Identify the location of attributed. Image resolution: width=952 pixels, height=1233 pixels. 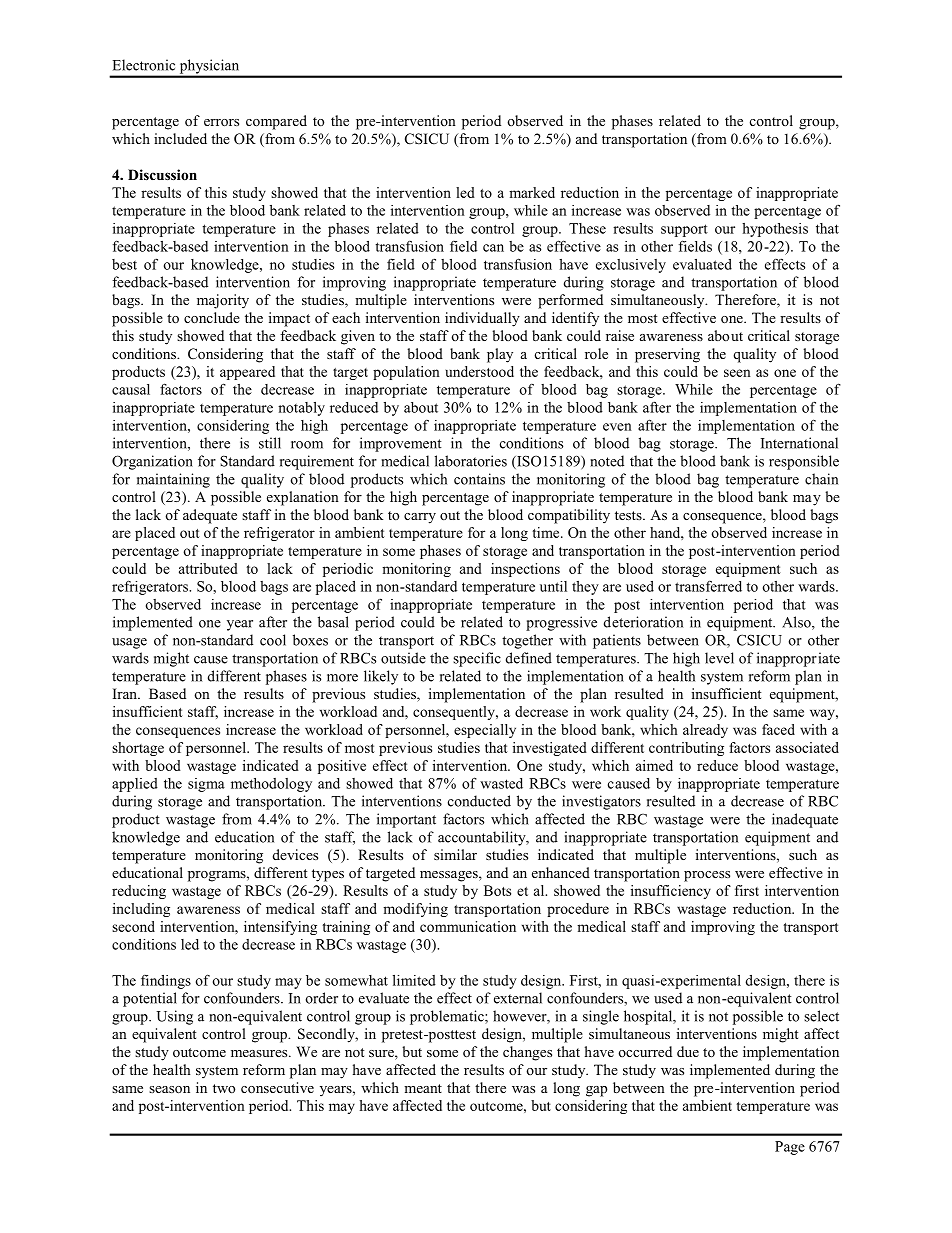
(208, 568).
